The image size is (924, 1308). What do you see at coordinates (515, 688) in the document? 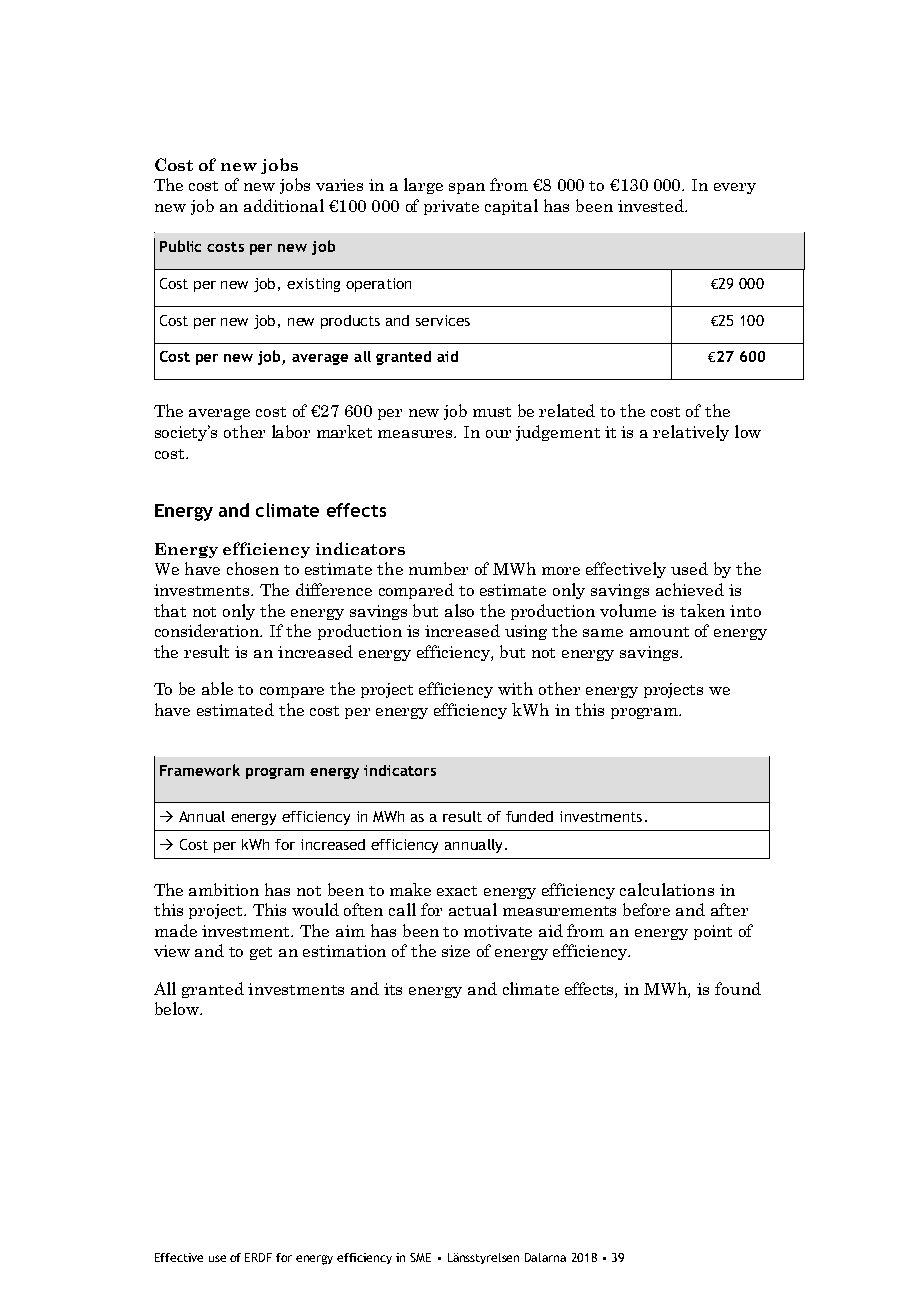
I see `with` at bounding box center [515, 688].
